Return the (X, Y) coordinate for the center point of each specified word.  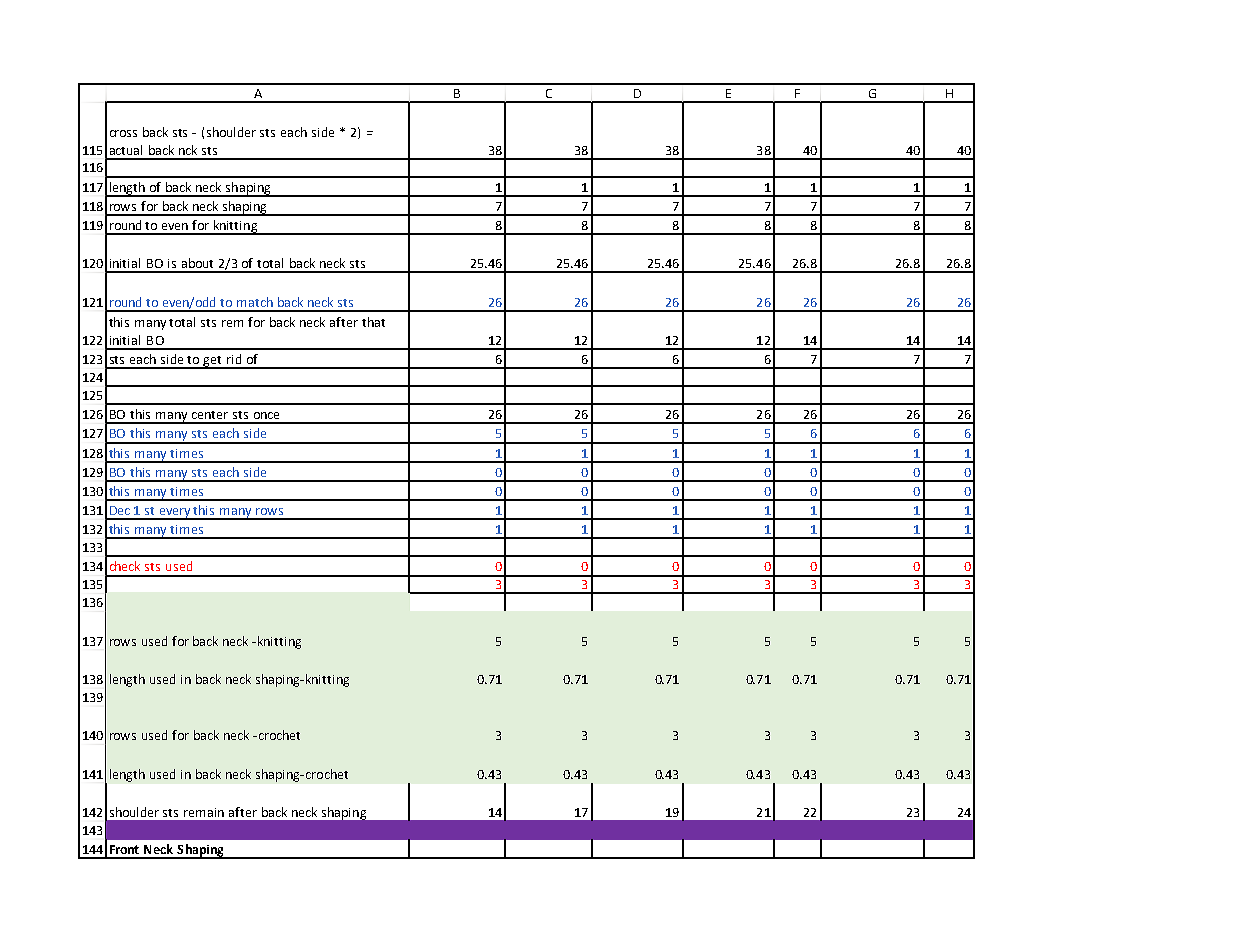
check (125, 566)
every (175, 514)
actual (126, 150)
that (373, 322)
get (213, 362)
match (255, 302)
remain (204, 812)
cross (123, 133)
